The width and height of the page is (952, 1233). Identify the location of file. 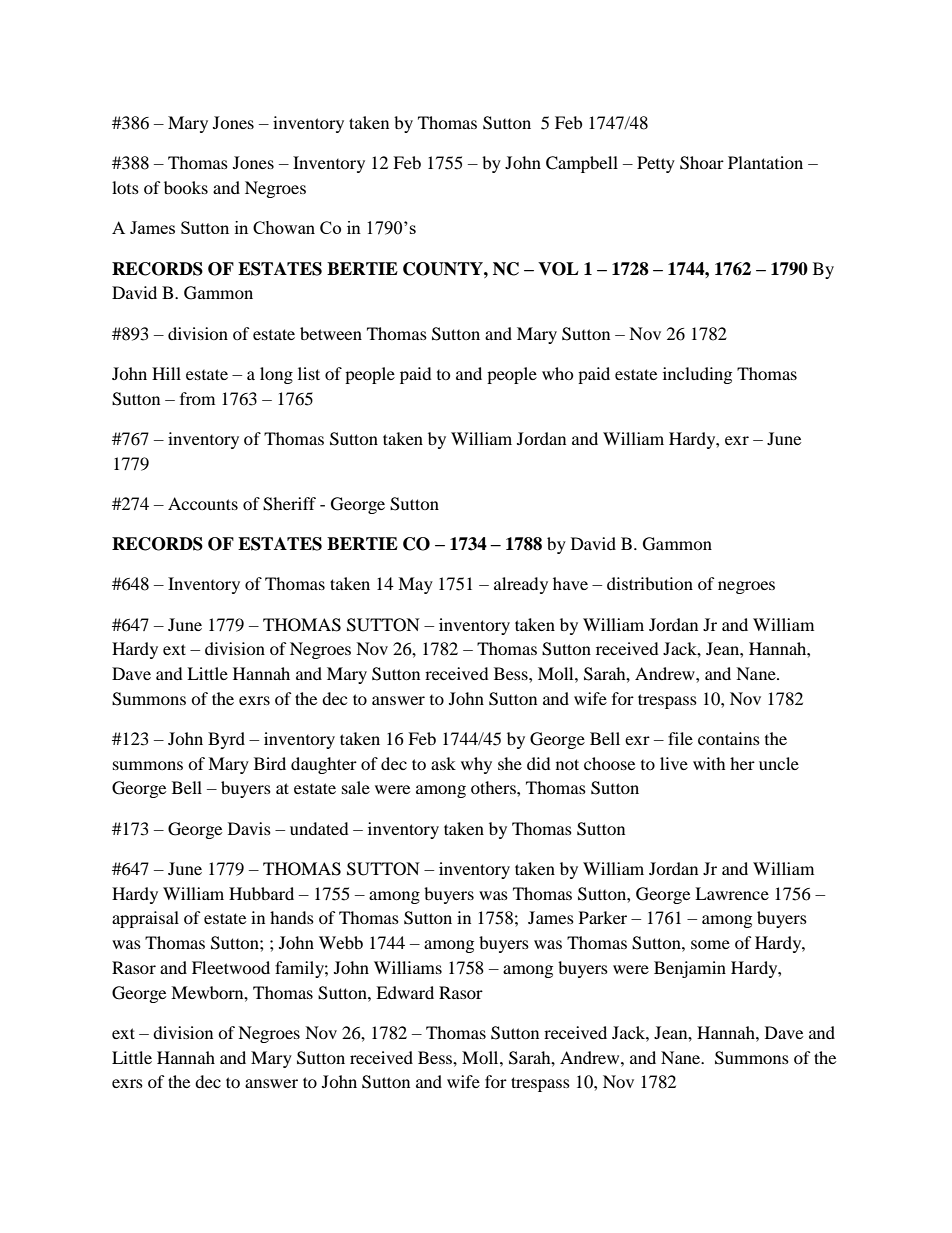
(680, 738).
